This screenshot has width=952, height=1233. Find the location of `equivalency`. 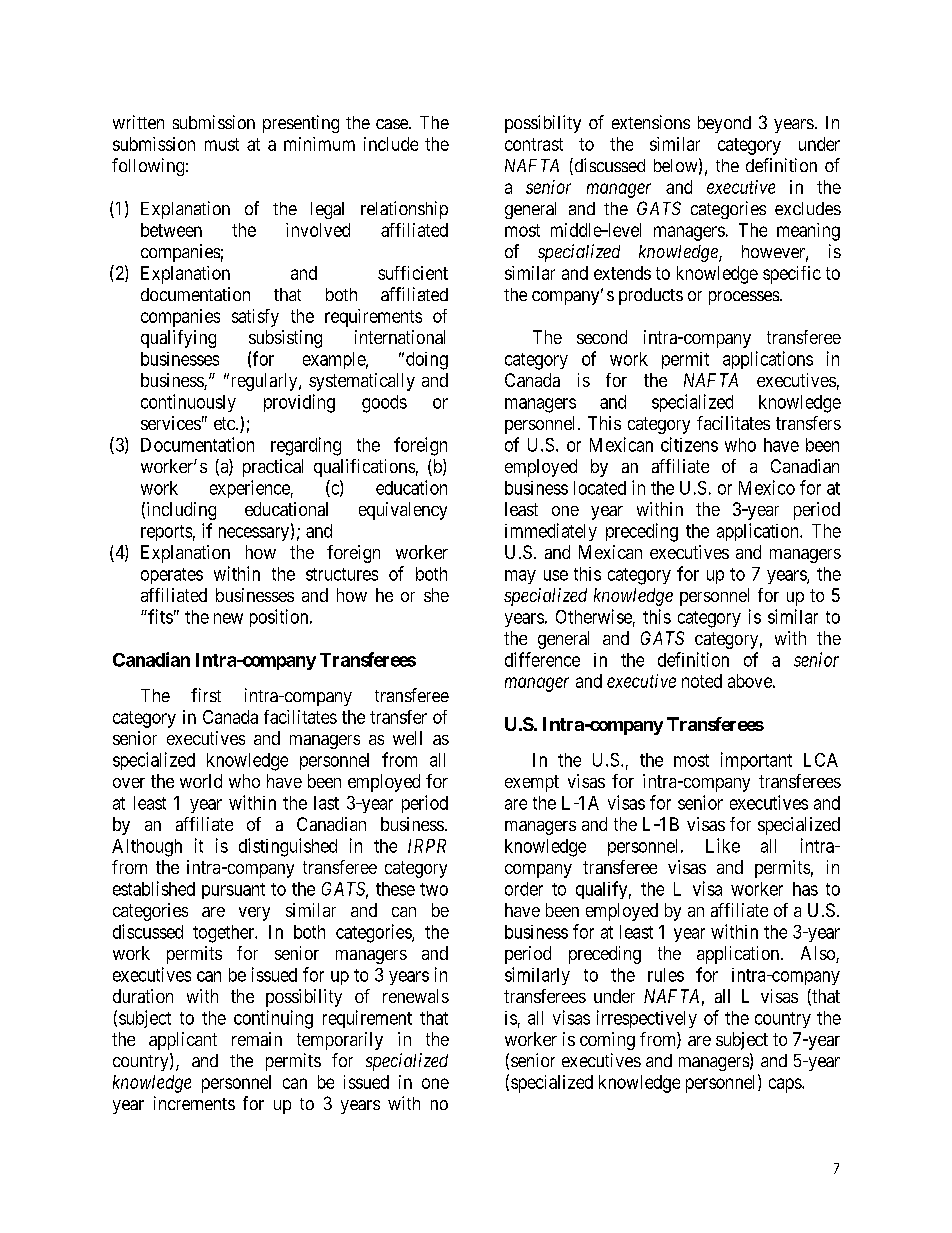

equivalency is located at coordinates (403, 511).
